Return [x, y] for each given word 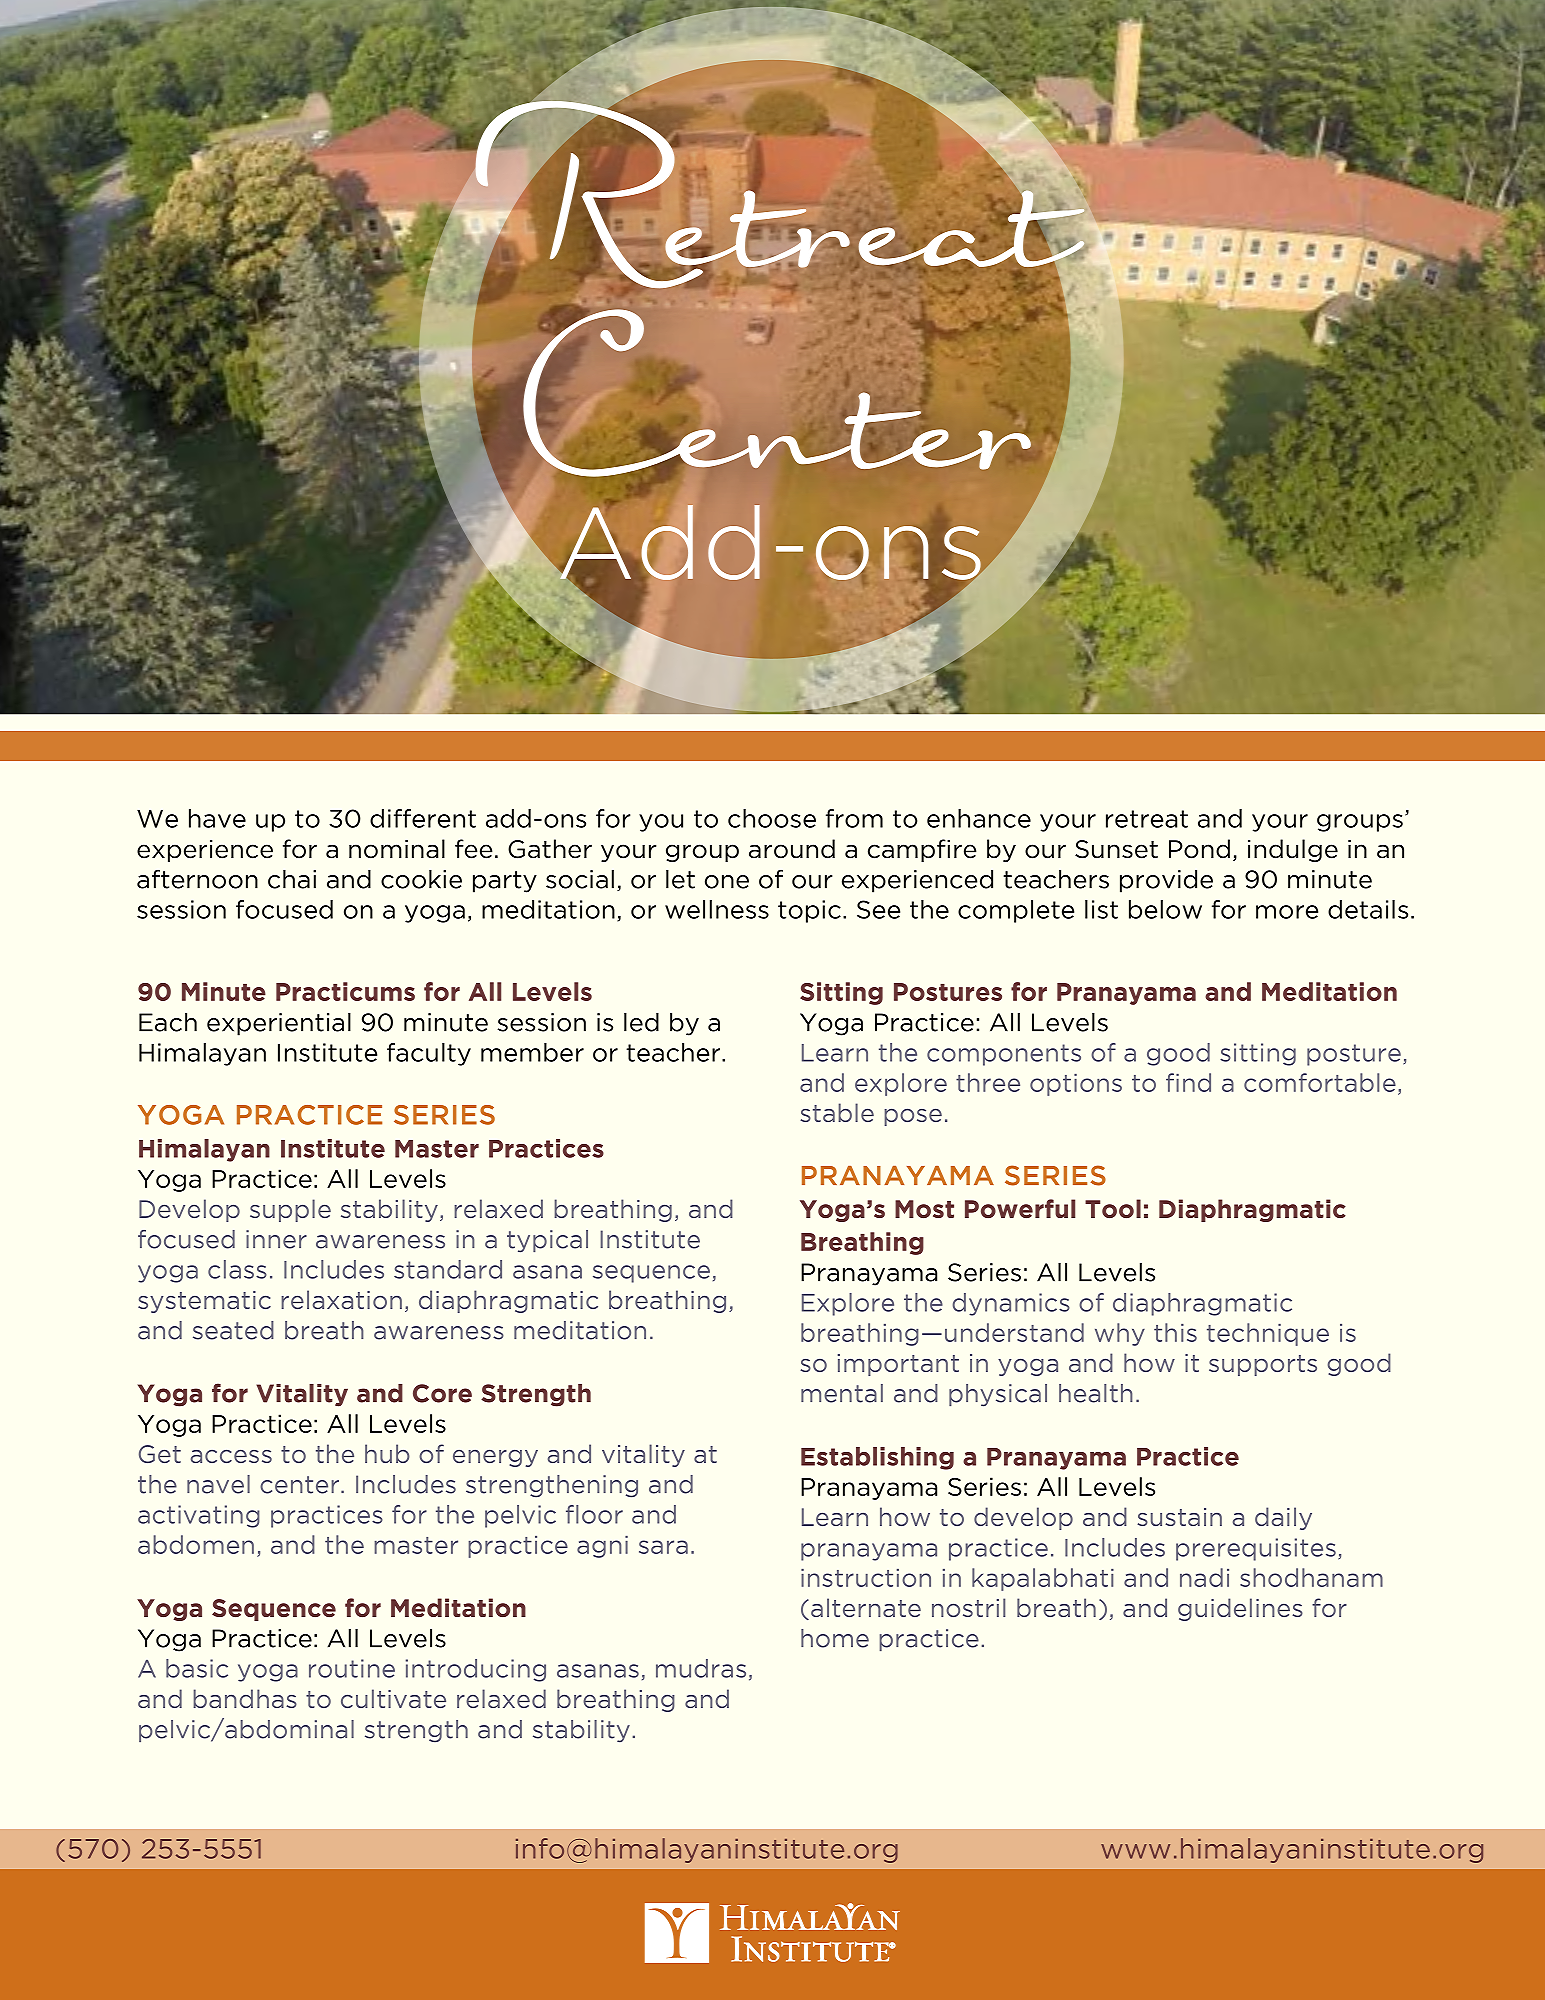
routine [352, 1668]
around [792, 849]
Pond [1199, 849]
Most [924, 1209]
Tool [1113, 1209]
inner [276, 1239]
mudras [701, 1668]
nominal [397, 849]
